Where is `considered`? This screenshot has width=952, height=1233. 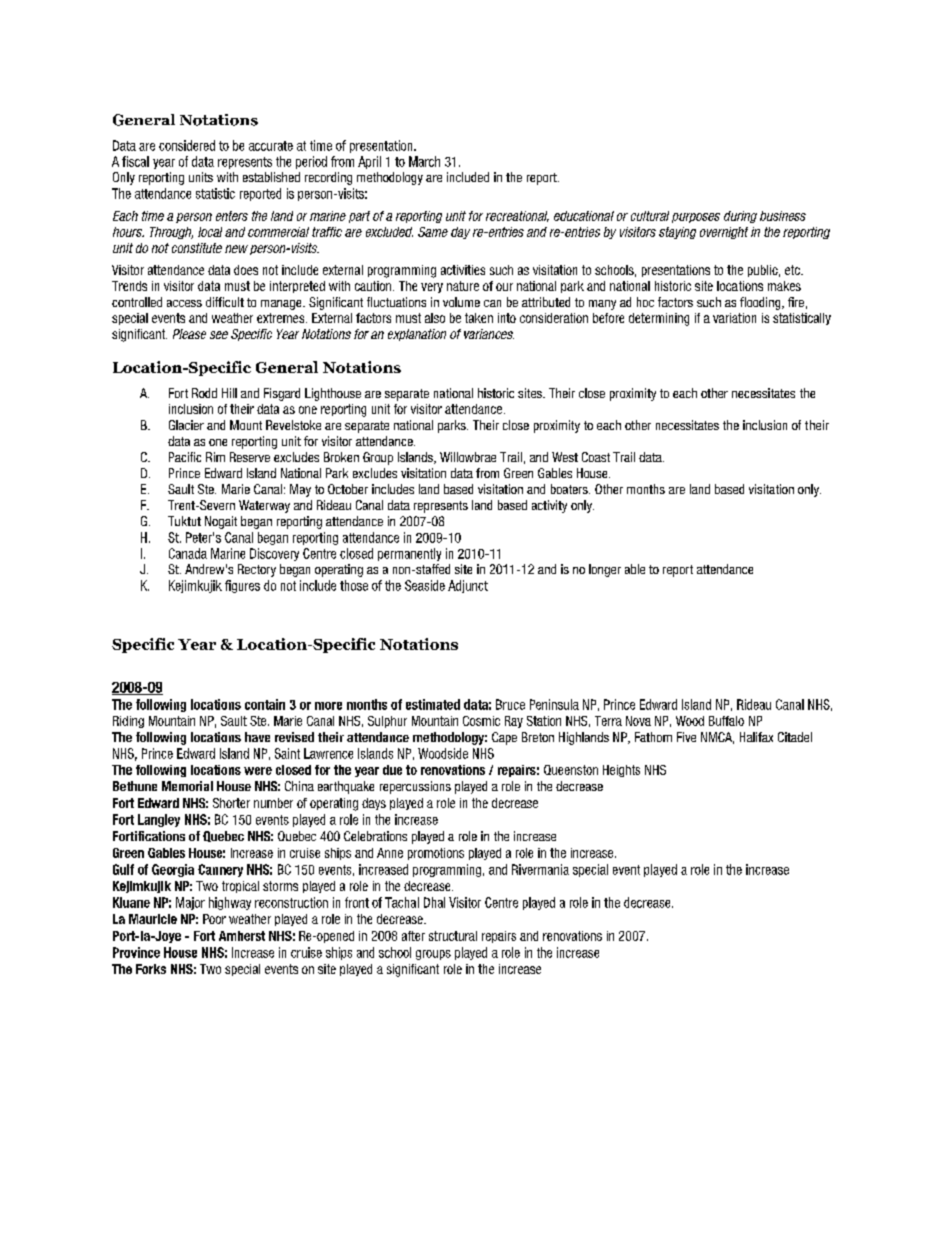 considered is located at coordinates (187, 145).
